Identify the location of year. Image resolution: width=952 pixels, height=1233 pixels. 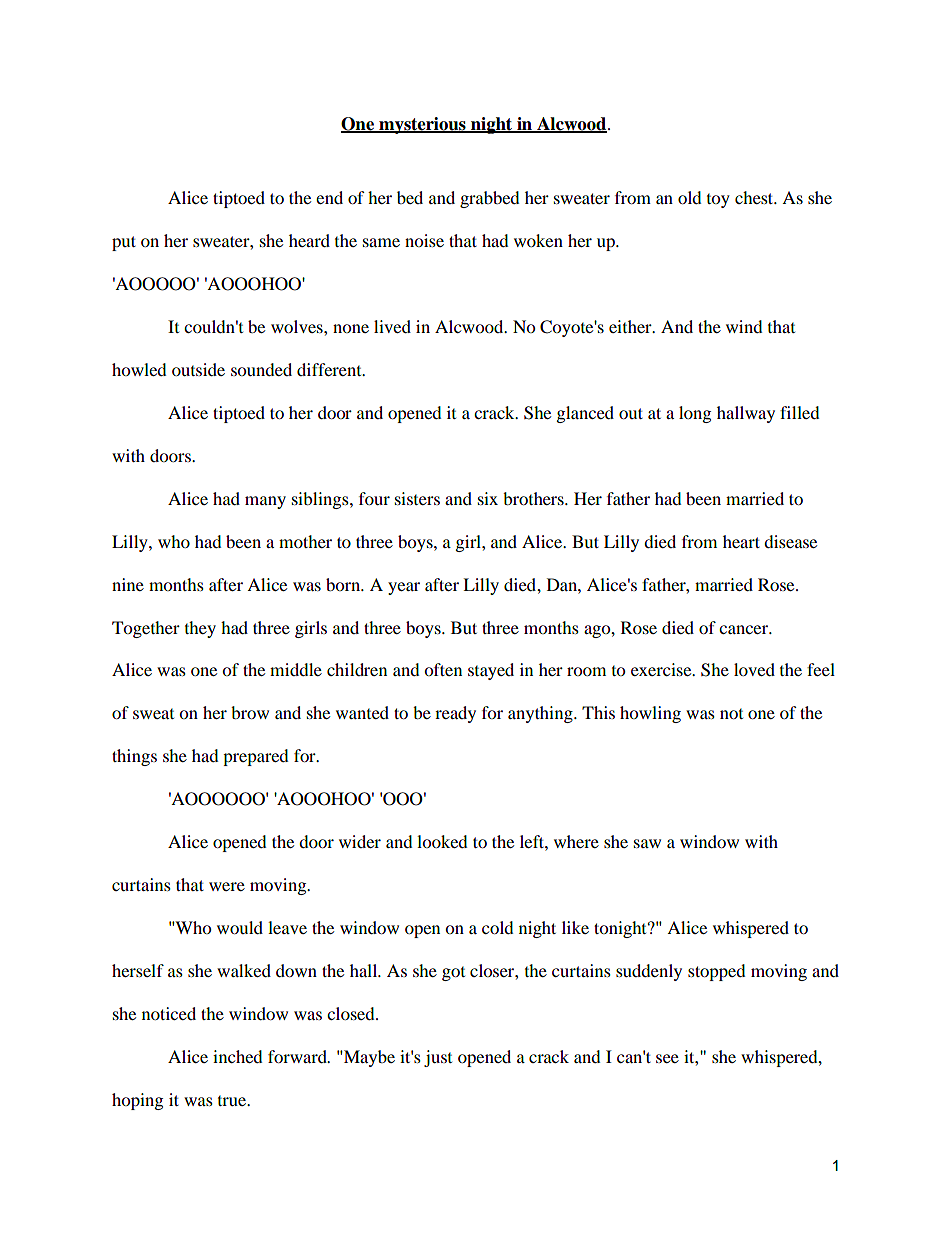
(404, 588).
